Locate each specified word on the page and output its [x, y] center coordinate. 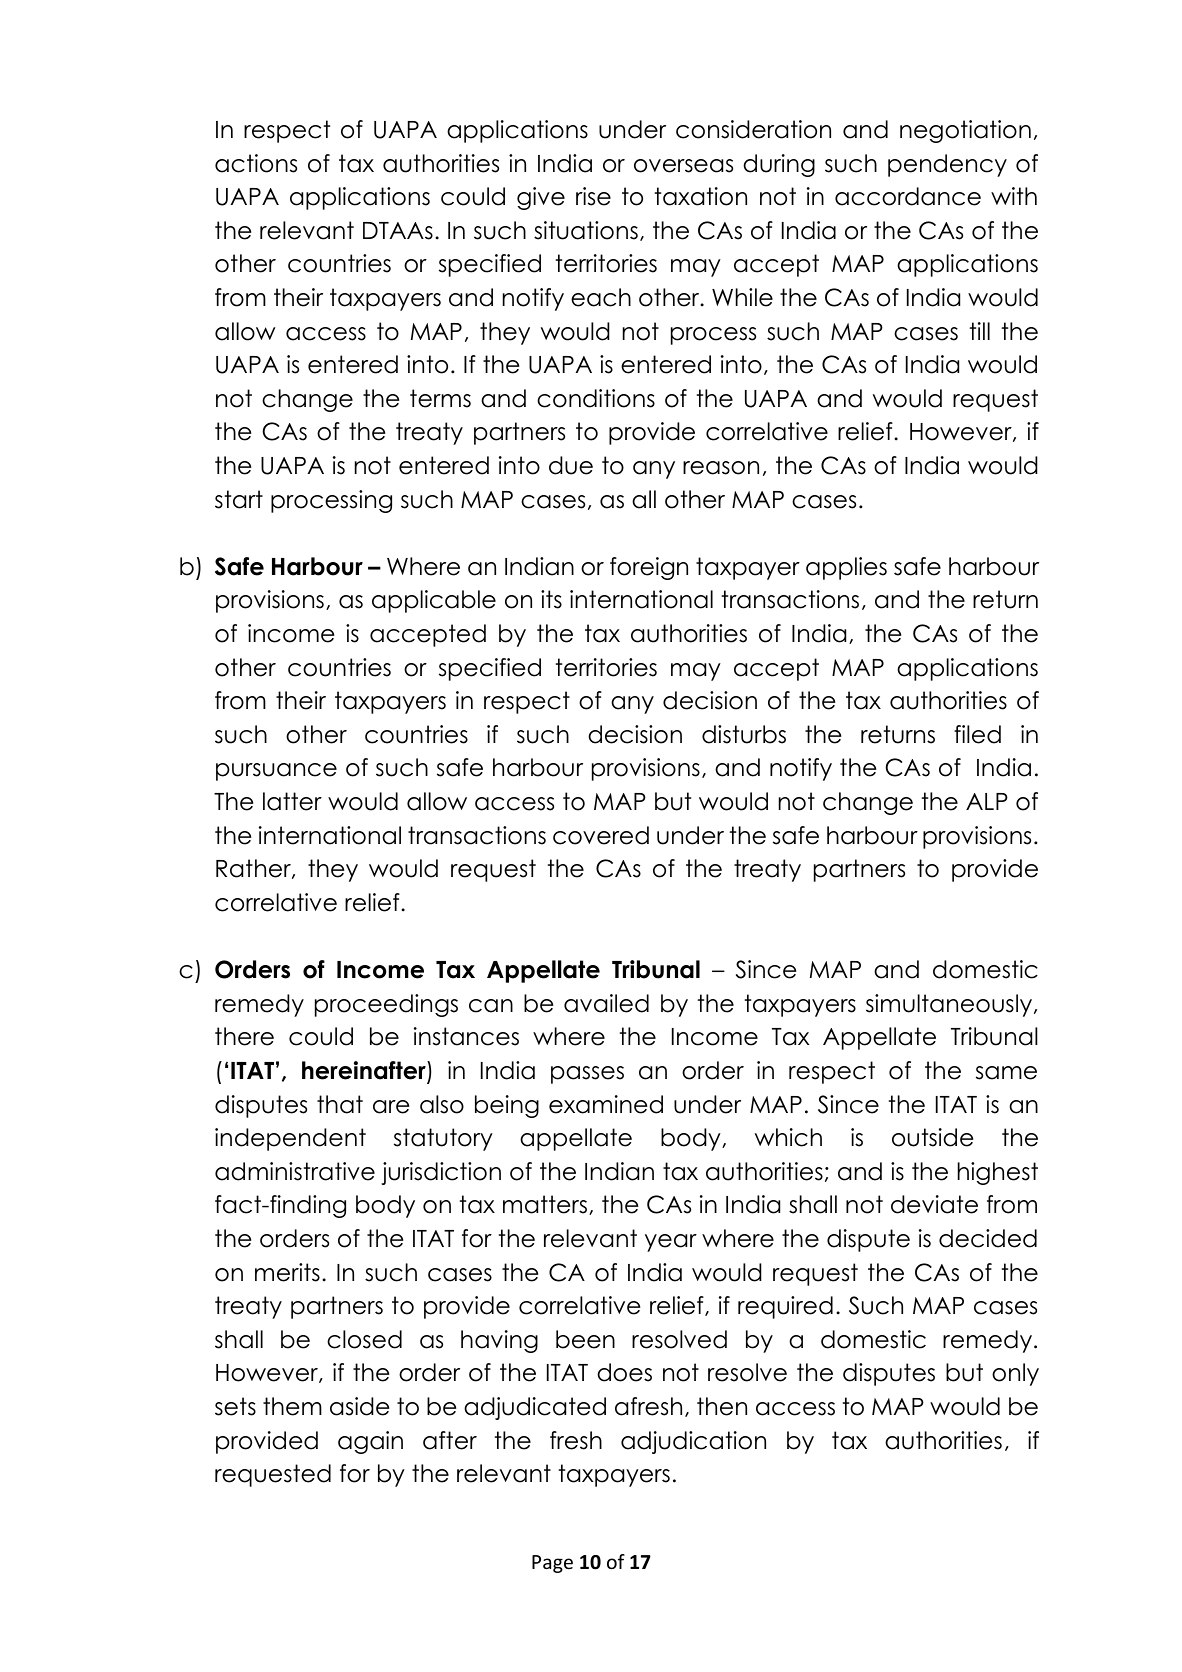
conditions [596, 398]
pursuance [276, 772]
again [370, 1442]
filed [977, 734]
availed [606, 1003]
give [541, 198]
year [671, 1243]
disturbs [744, 734]
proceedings [386, 1005]
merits [287, 1272]
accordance [908, 196]
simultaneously [950, 1005]
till [980, 331]
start [239, 499]
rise [593, 196]
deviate [934, 1204]
